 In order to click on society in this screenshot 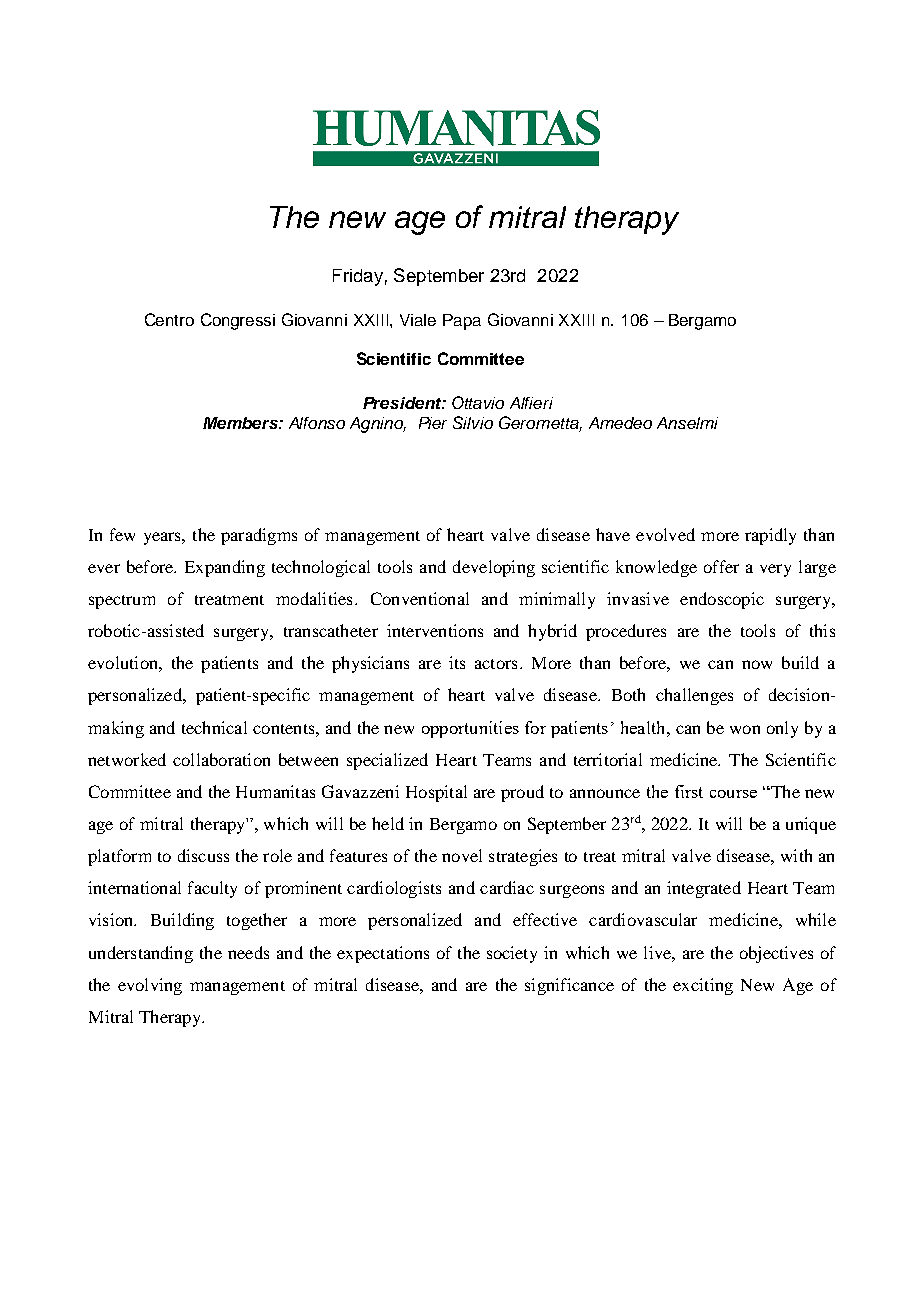, I will do `click(512, 954)`.
